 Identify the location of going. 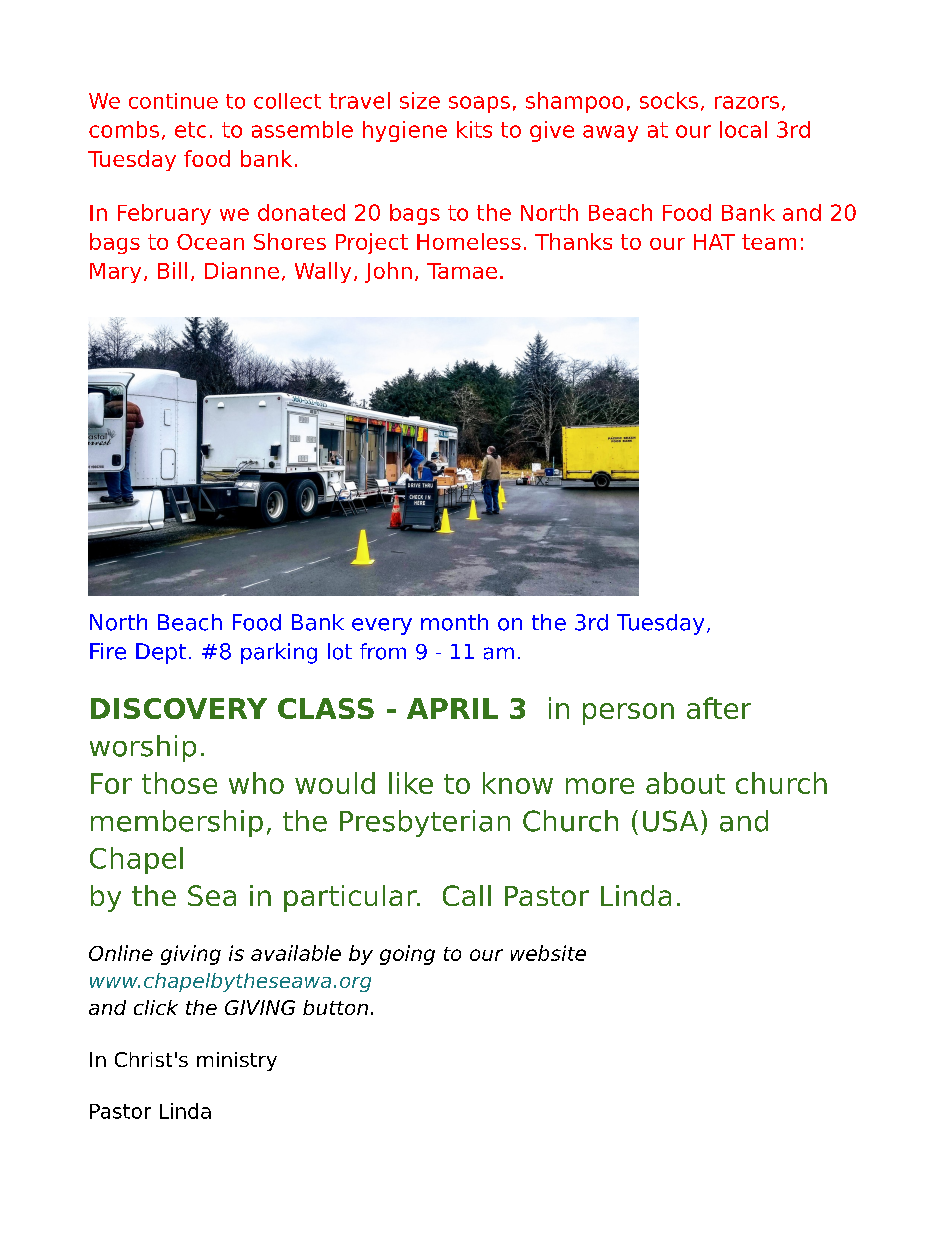
(407, 955).
